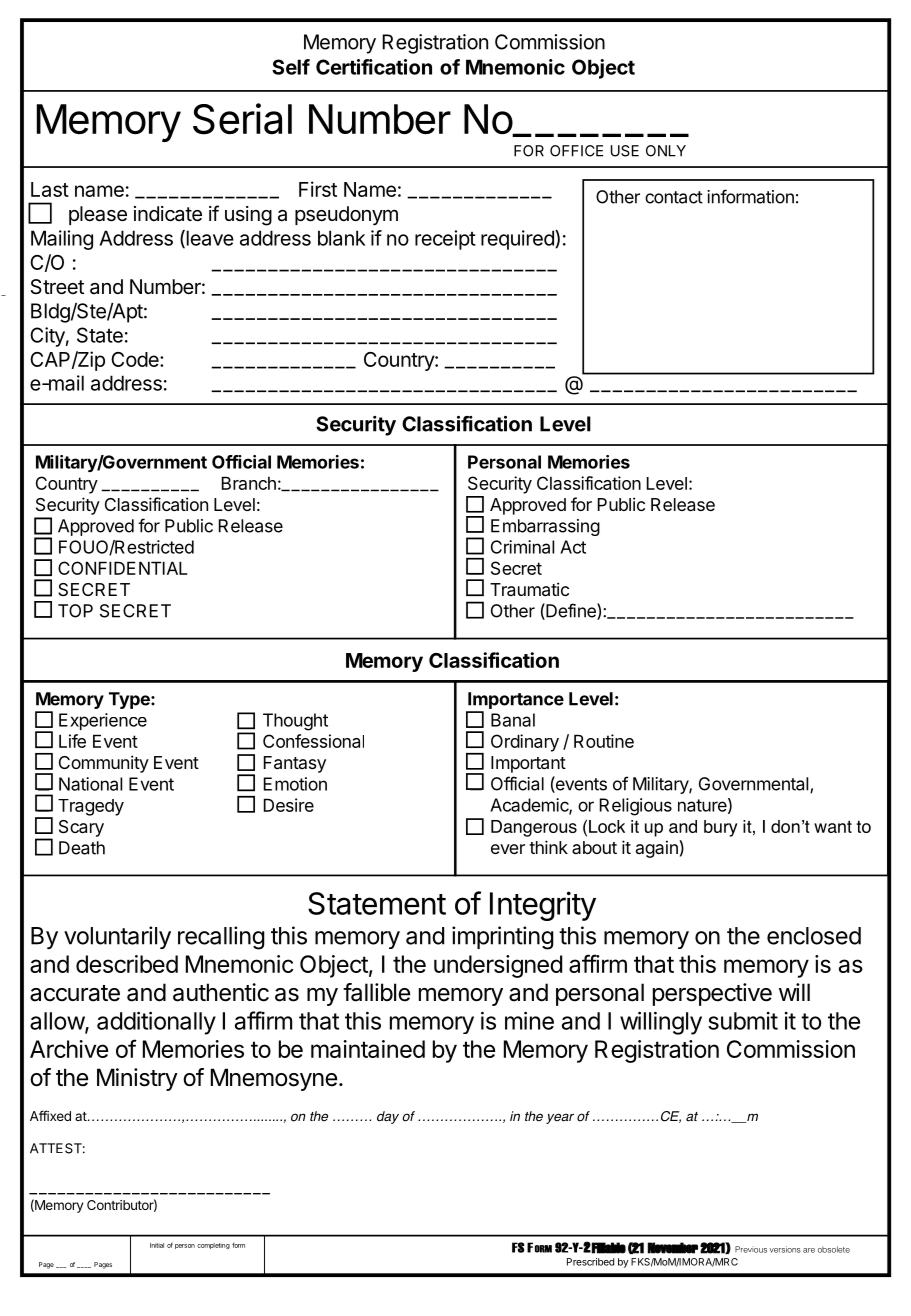 The height and width of the page is (1316, 911). I want to click on Community, so click(104, 764).
